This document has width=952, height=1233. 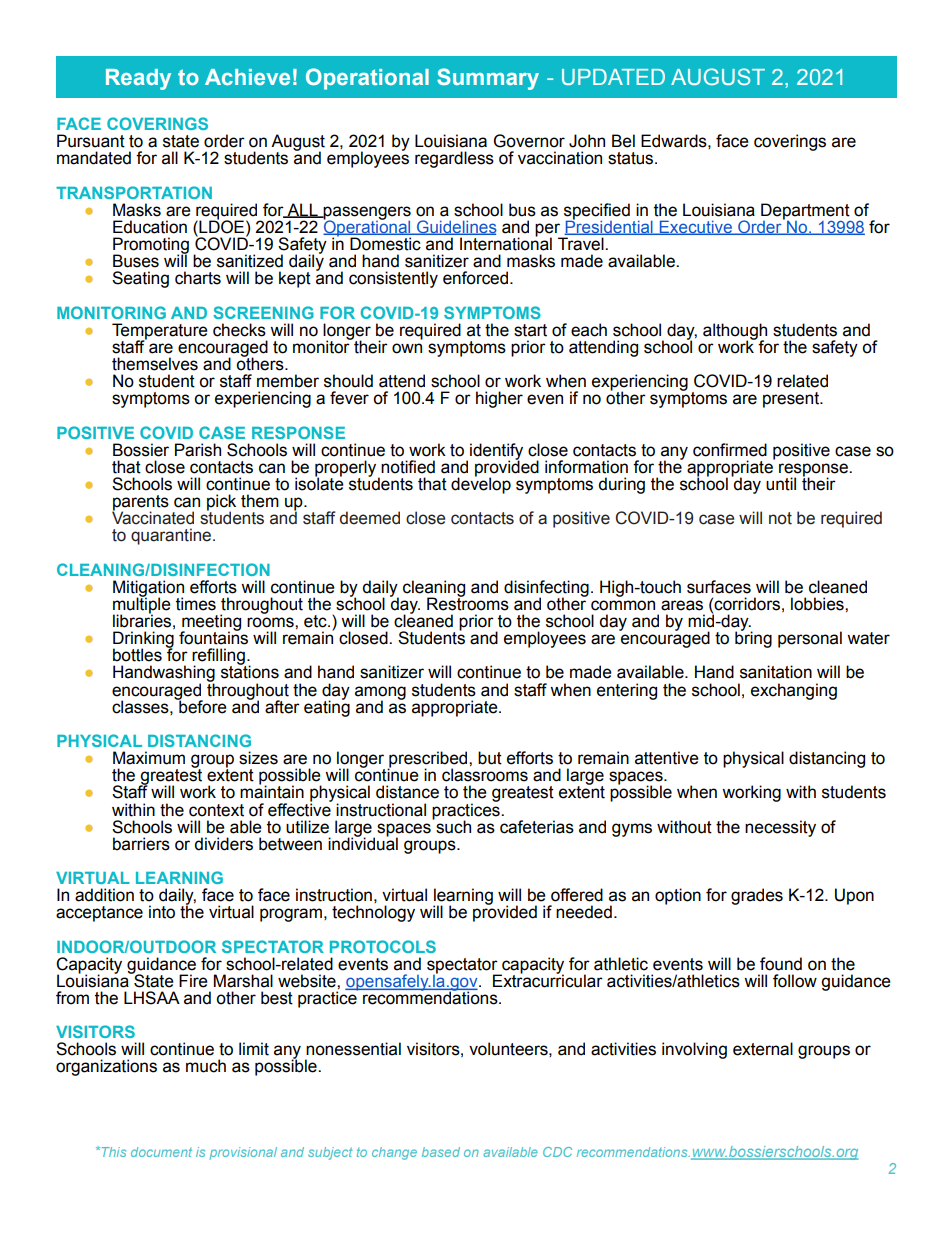 What do you see at coordinates (160, 332) in the document?
I see `Temperature` at bounding box center [160, 332].
